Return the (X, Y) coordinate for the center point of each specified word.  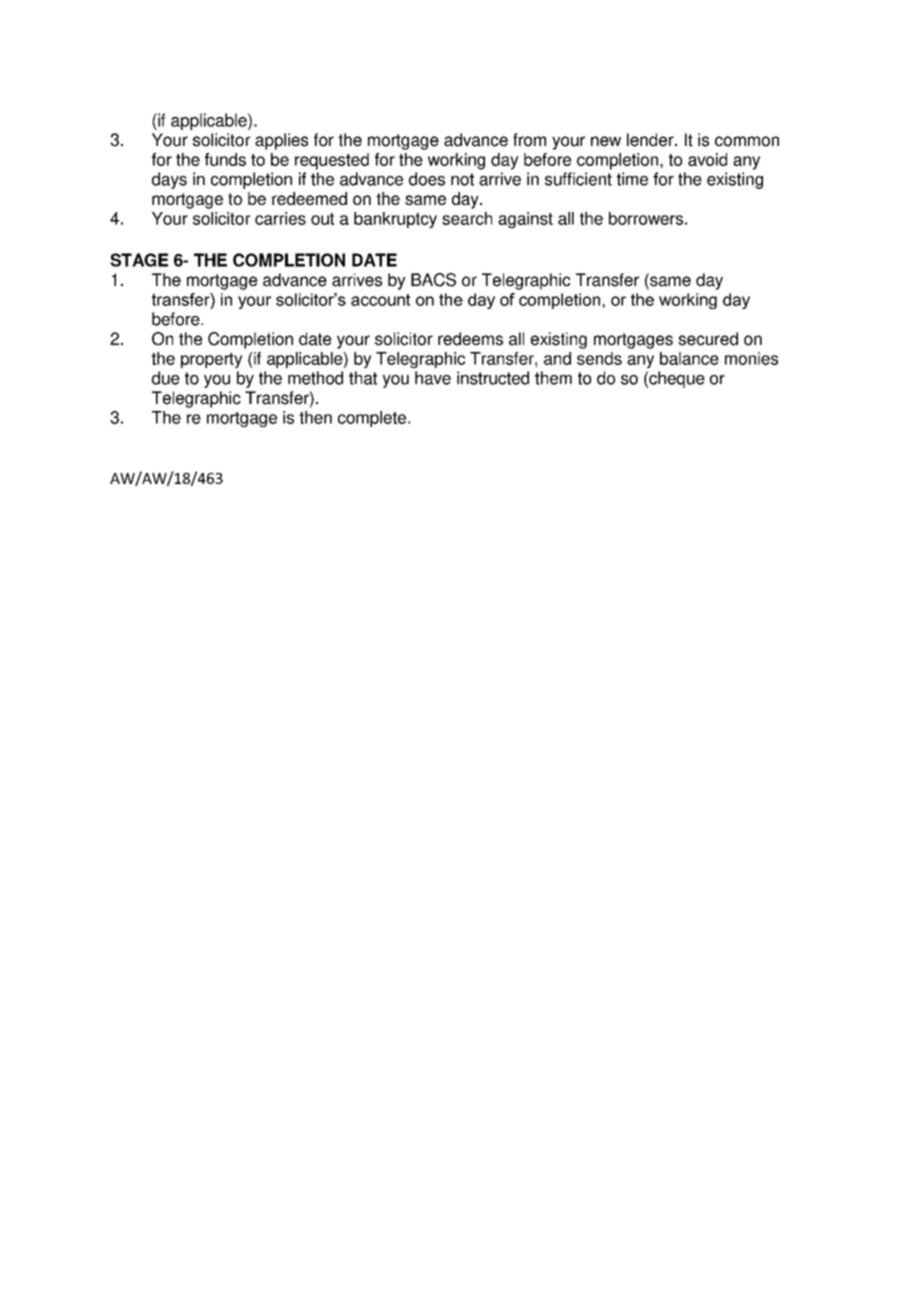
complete (373, 419)
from (529, 140)
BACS (433, 280)
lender (651, 140)
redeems (470, 339)
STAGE (139, 260)
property (211, 360)
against (525, 220)
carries (280, 218)
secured (708, 339)
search (467, 218)
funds (225, 159)
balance (689, 358)
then (315, 417)
